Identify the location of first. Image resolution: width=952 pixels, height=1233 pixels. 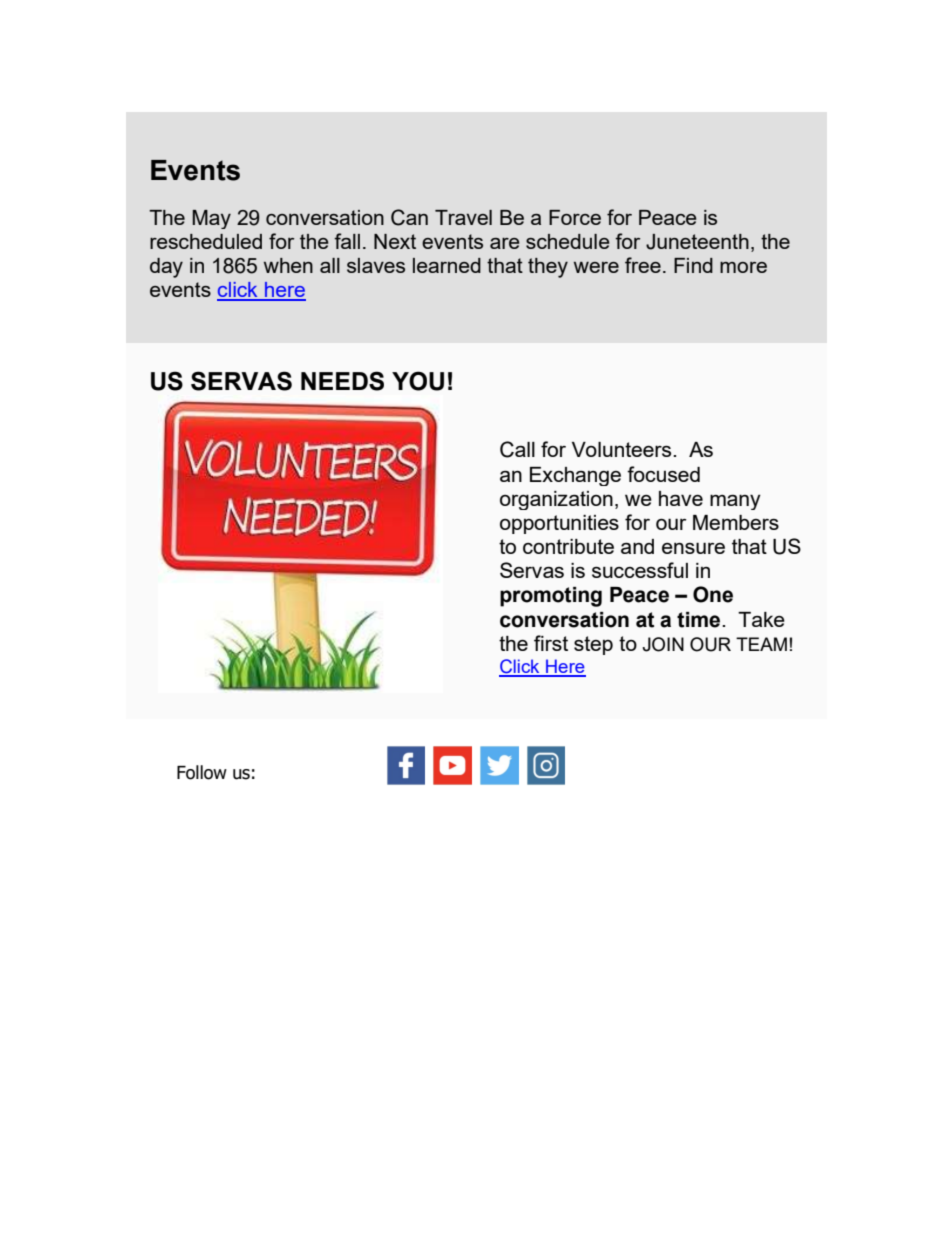
(551, 643).
